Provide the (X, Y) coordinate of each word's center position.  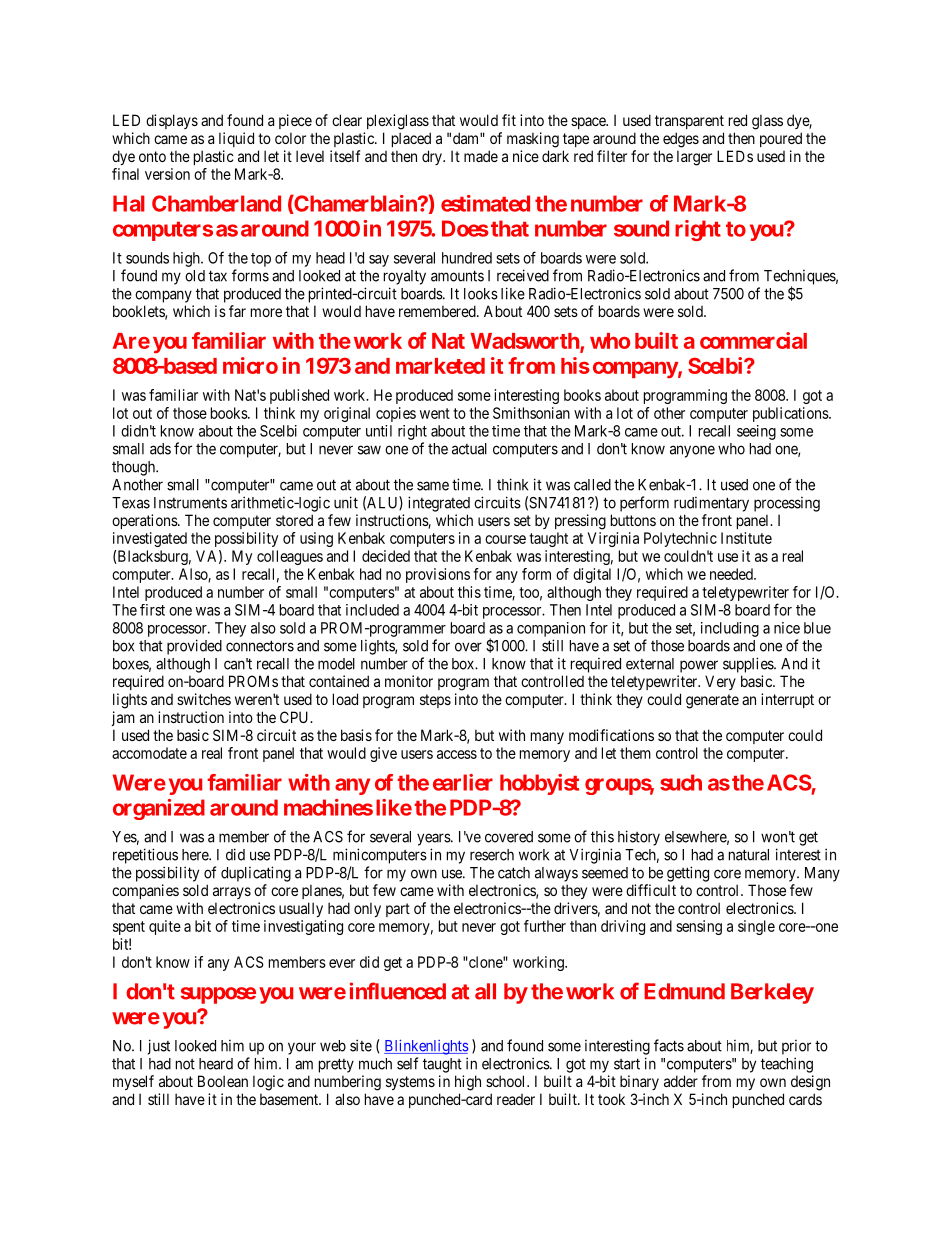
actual (469, 449)
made (481, 156)
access (457, 754)
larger (694, 158)
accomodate (149, 753)
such (681, 782)
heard (216, 1064)
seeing (756, 432)
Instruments (190, 503)
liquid (236, 139)
